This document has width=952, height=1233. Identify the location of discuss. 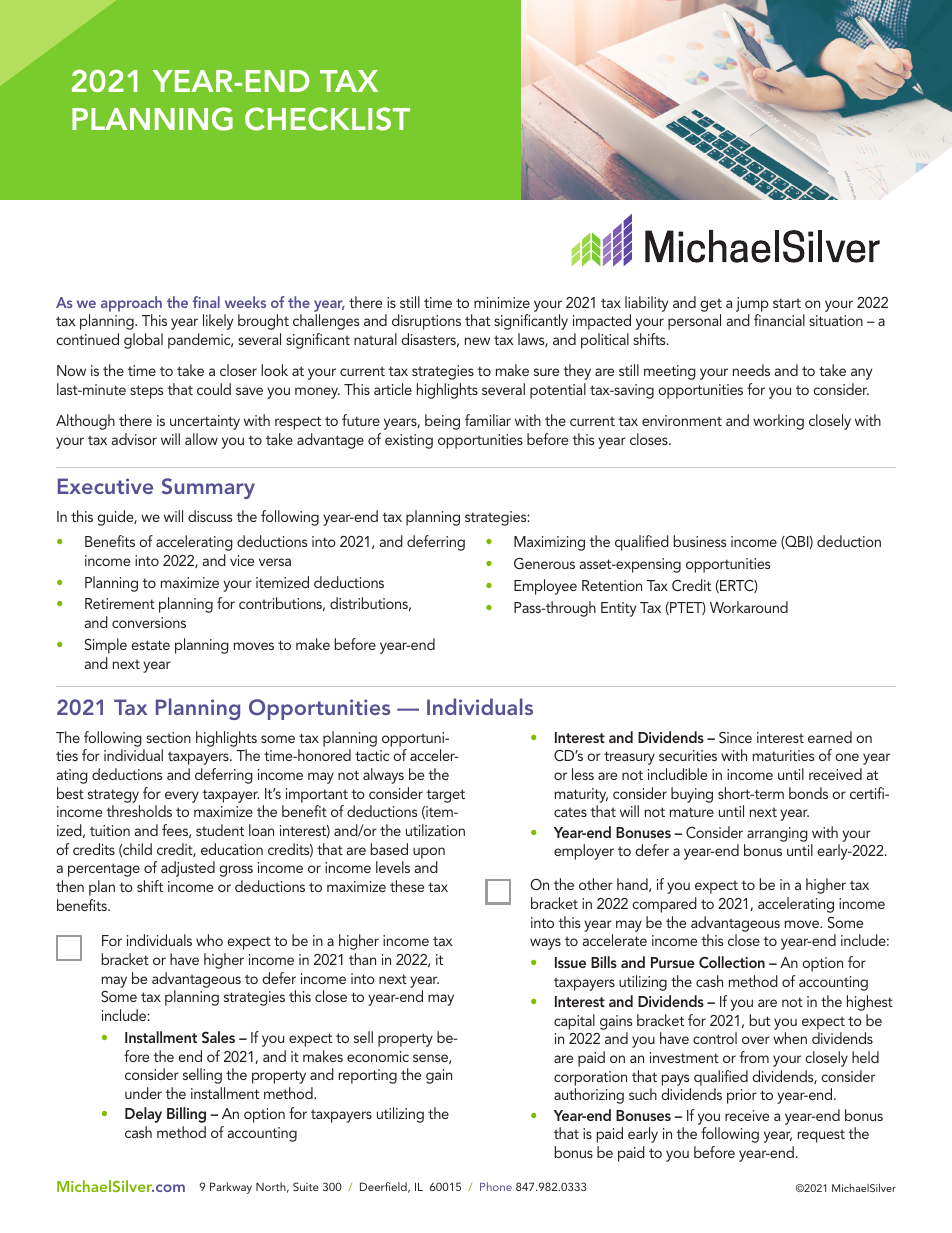
(210, 516).
